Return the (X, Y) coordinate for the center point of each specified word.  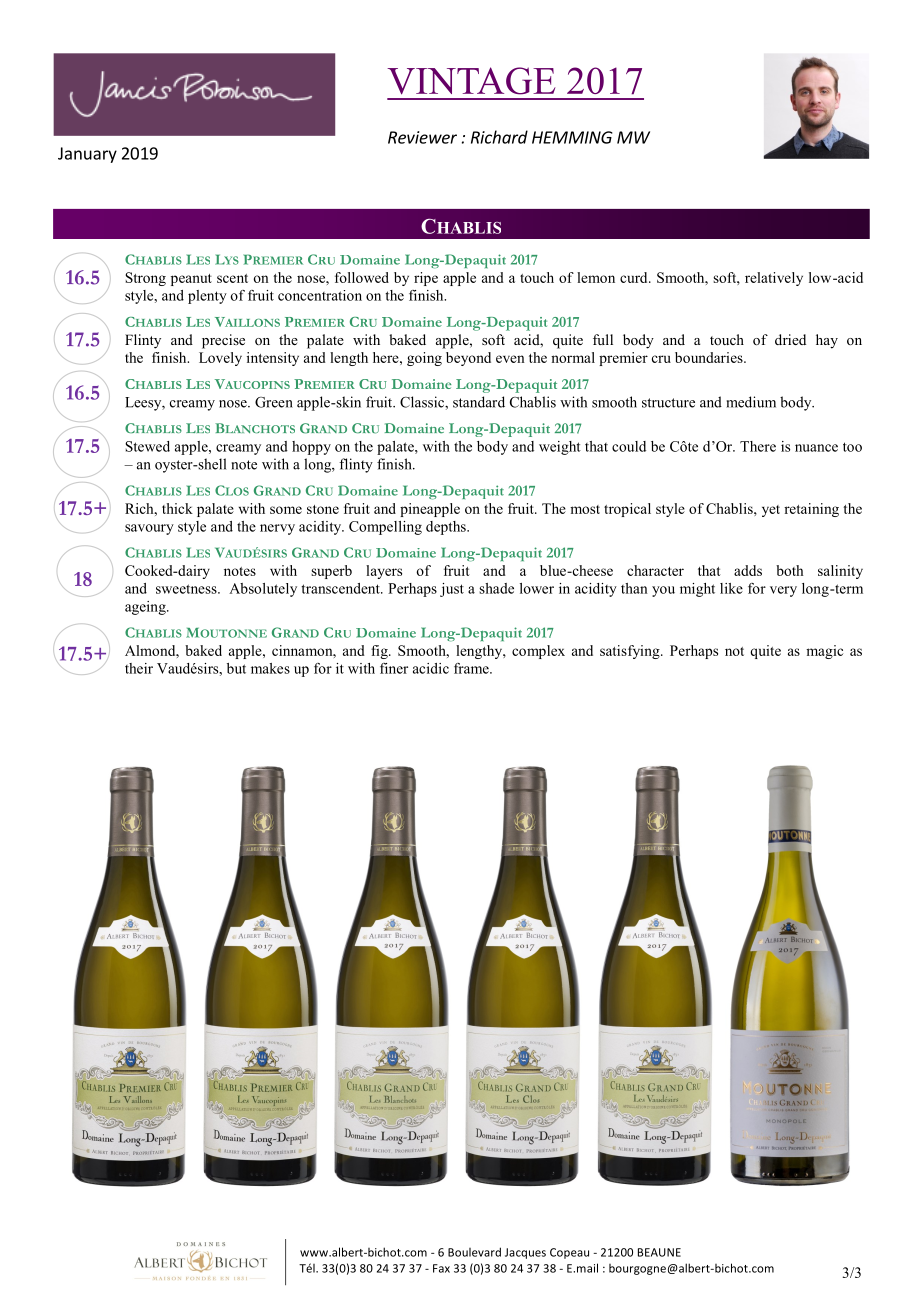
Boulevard (474, 1252)
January (87, 155)
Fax (441, 1268)
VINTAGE (471, 81)
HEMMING (572, 137)
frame (472, 668)
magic (824, 652)
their (139, 668)
